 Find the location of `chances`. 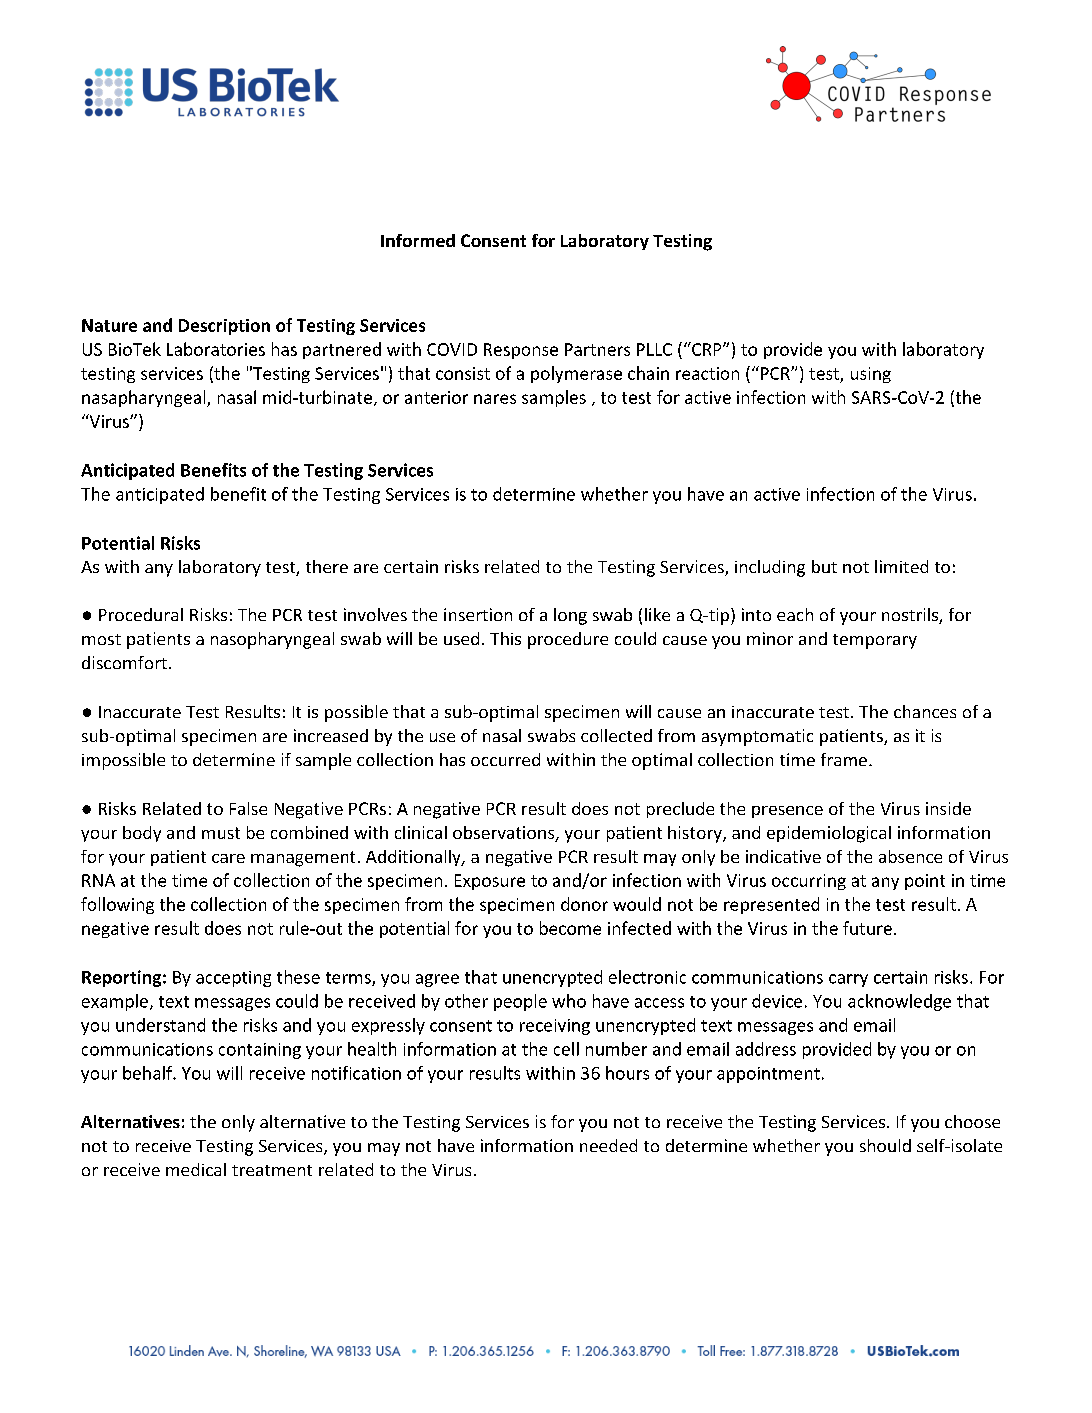

chances is located at coordinates (925, 711).
